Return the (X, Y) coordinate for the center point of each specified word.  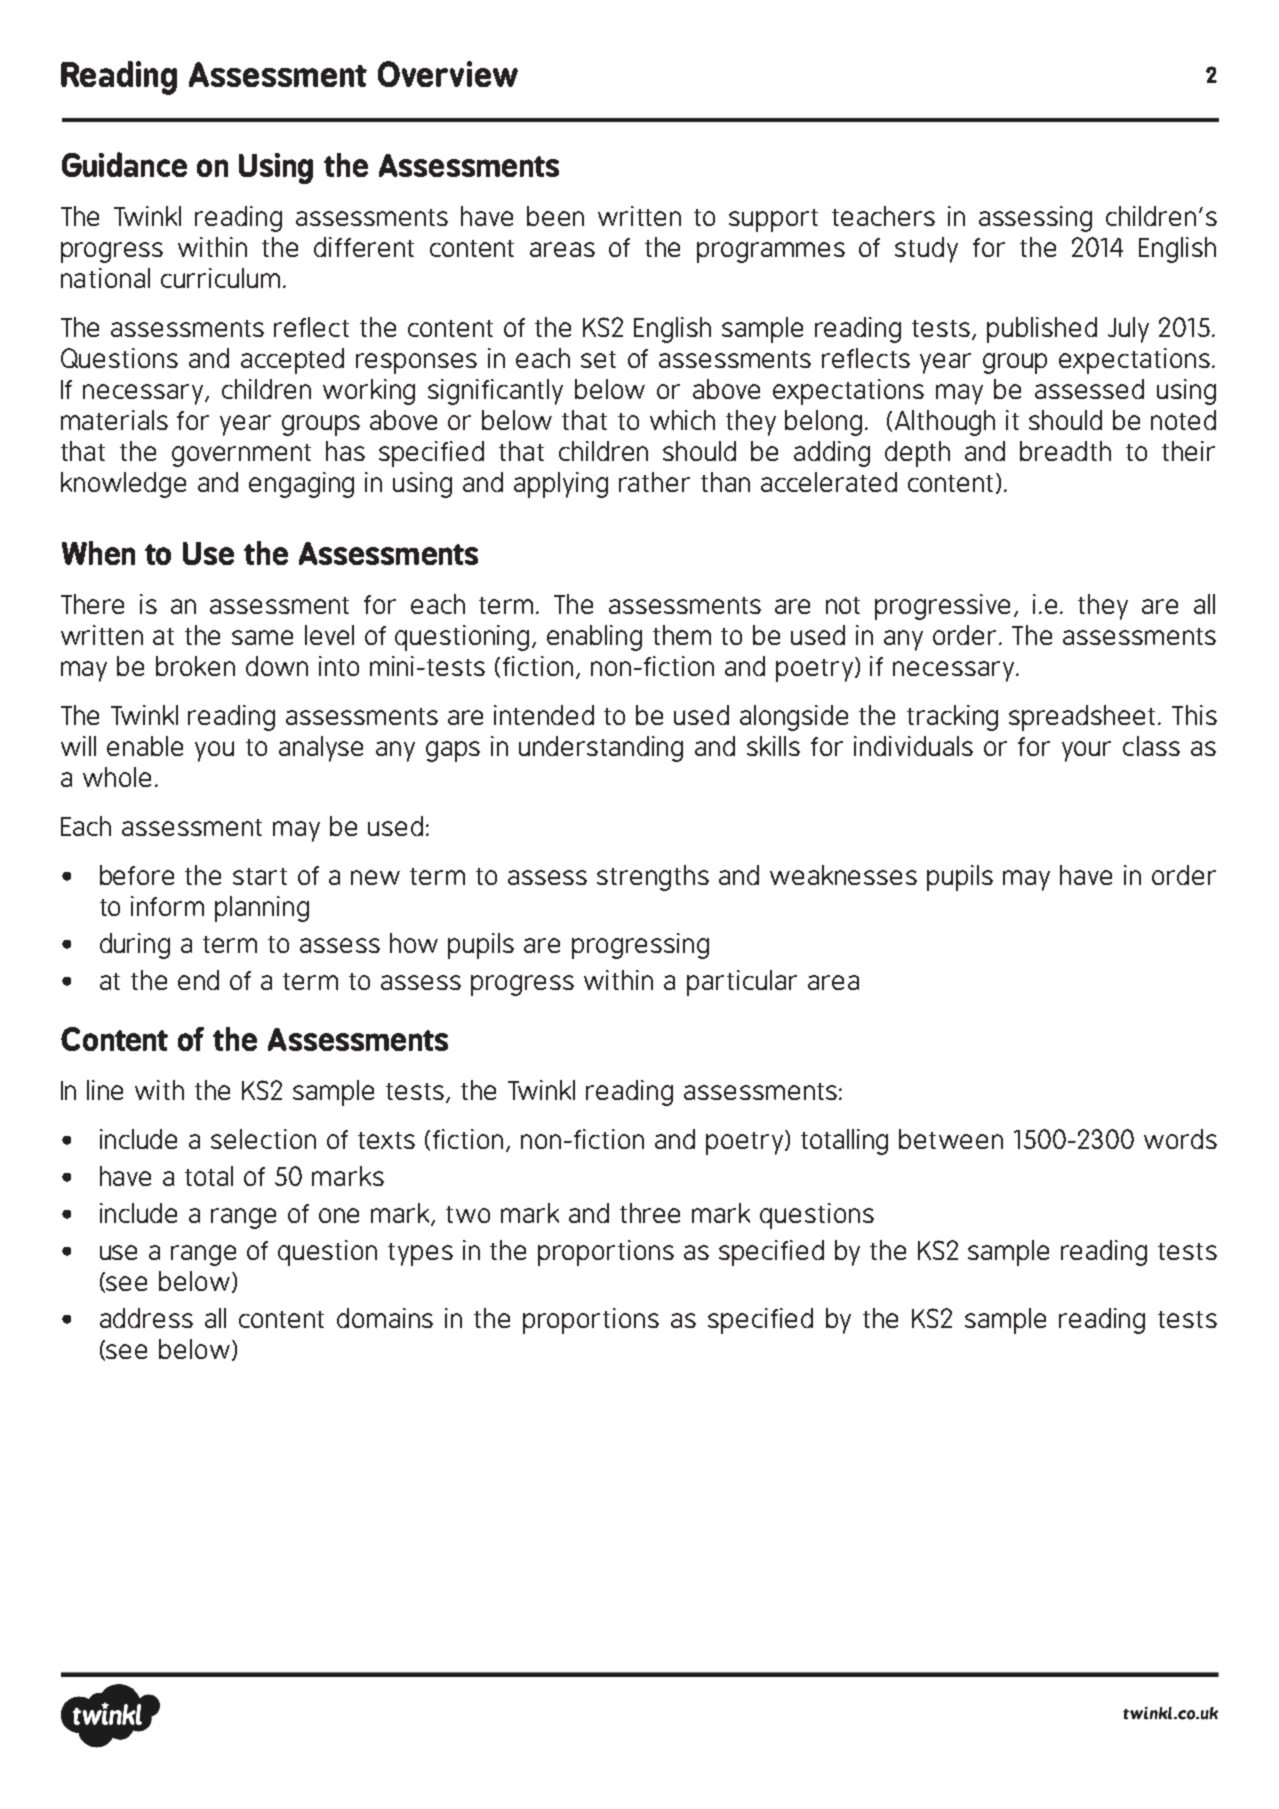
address (146, 1318)
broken (195, 666)
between (951, 1139)
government (241, 455)
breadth (1065, 451)
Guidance (124, 164)
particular (742, 983)
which (682, 420)
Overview (448, 74)
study (926, 250)
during (135, 946)
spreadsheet (1082, 718)
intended (544, 715)
